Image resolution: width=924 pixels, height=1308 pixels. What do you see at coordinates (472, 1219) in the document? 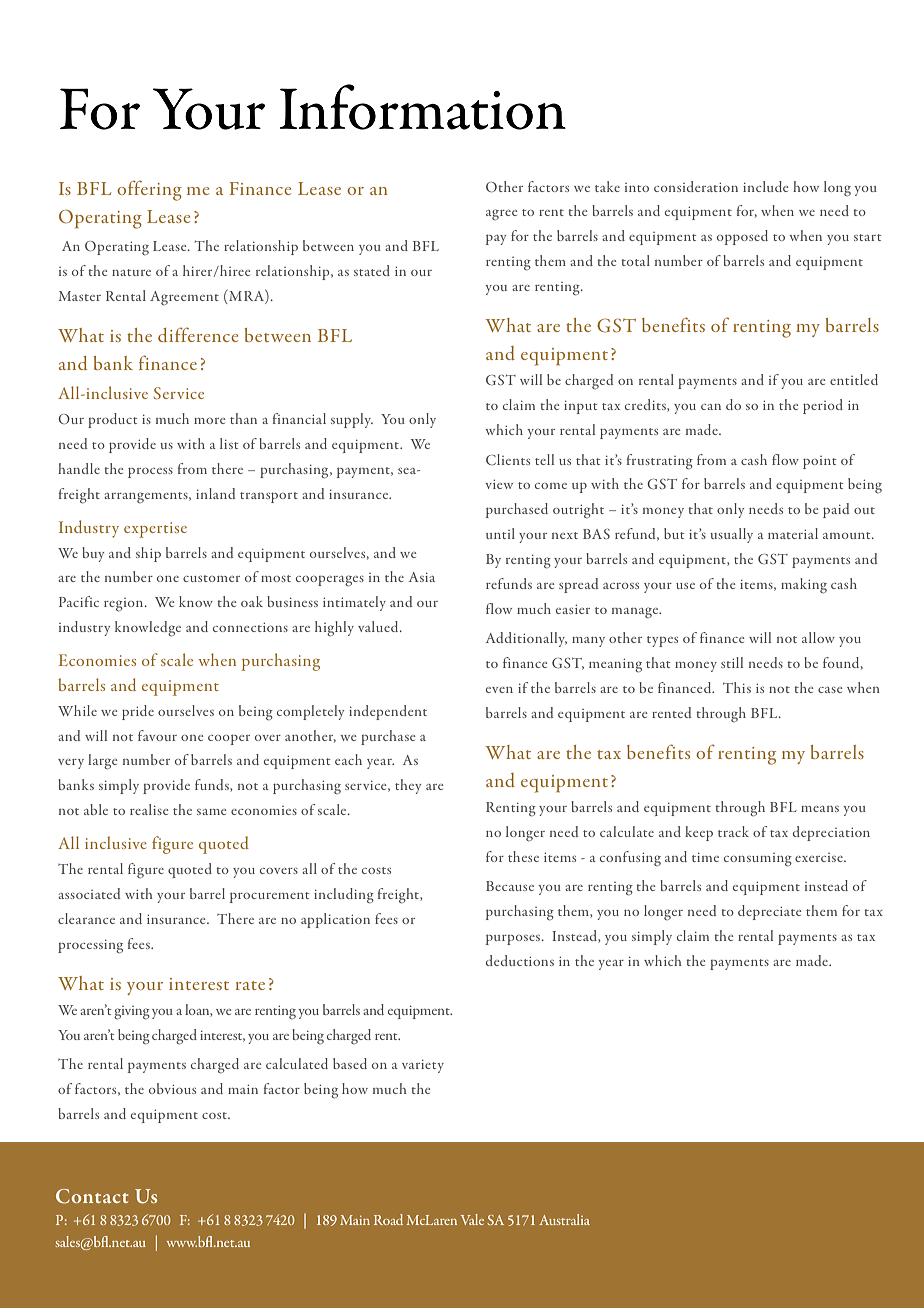
I see `Vale` at bounding box center [472, 1219].
